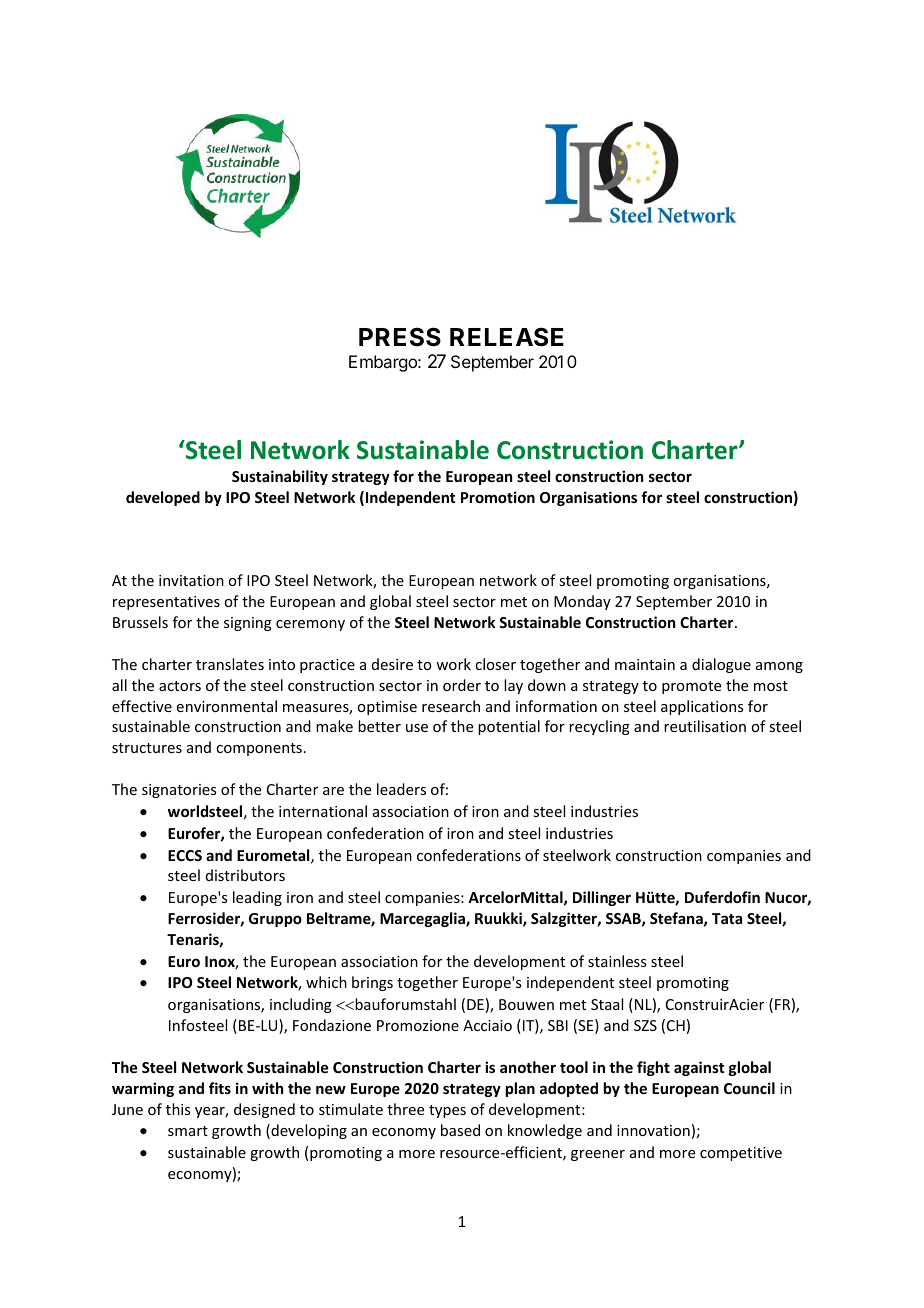 The width and height of the screenshot is (924, 1308). Describe the element at coordinates (401, 789) in the screenshot. I see `leaders` at that location.
